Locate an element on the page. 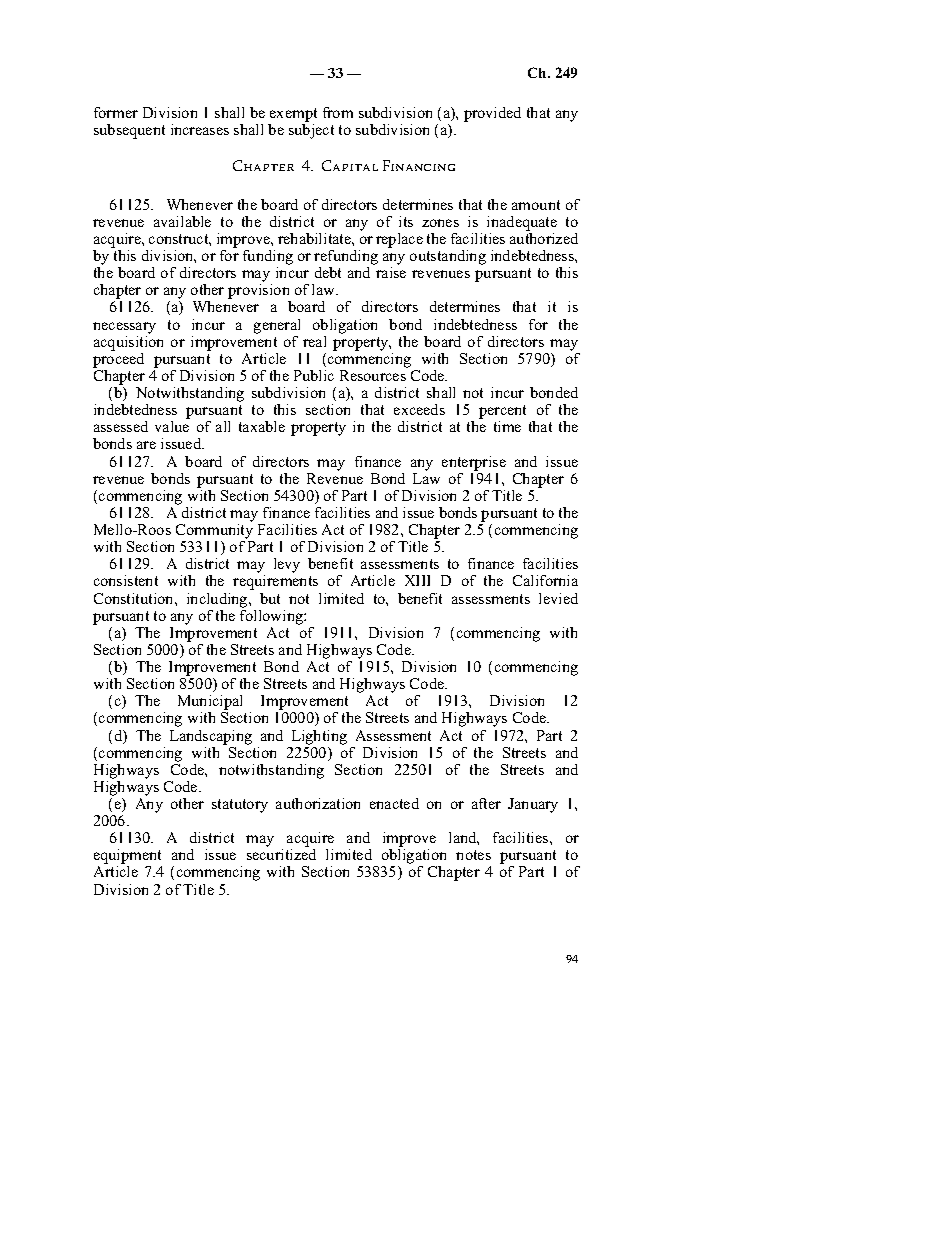  value is located at coordinates (172, 426).
